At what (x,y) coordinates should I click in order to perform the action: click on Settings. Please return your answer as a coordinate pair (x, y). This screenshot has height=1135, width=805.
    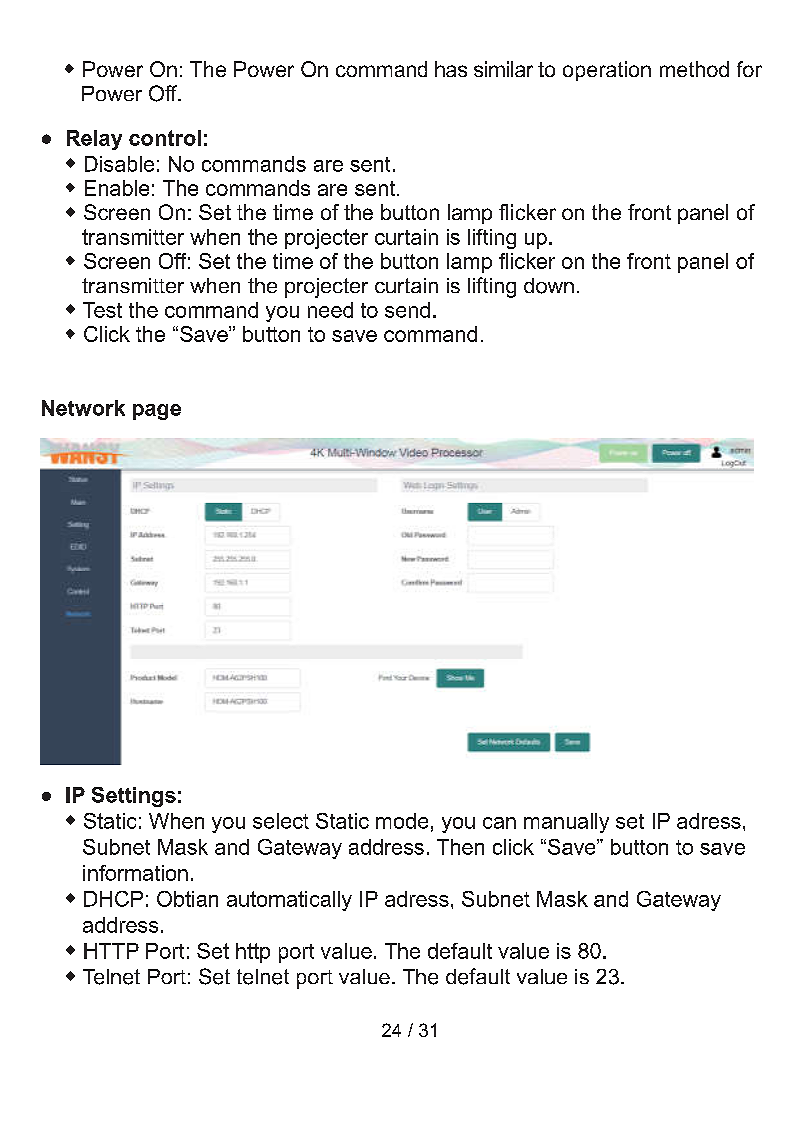
    Looking at the image, I should click on (134, 797).
